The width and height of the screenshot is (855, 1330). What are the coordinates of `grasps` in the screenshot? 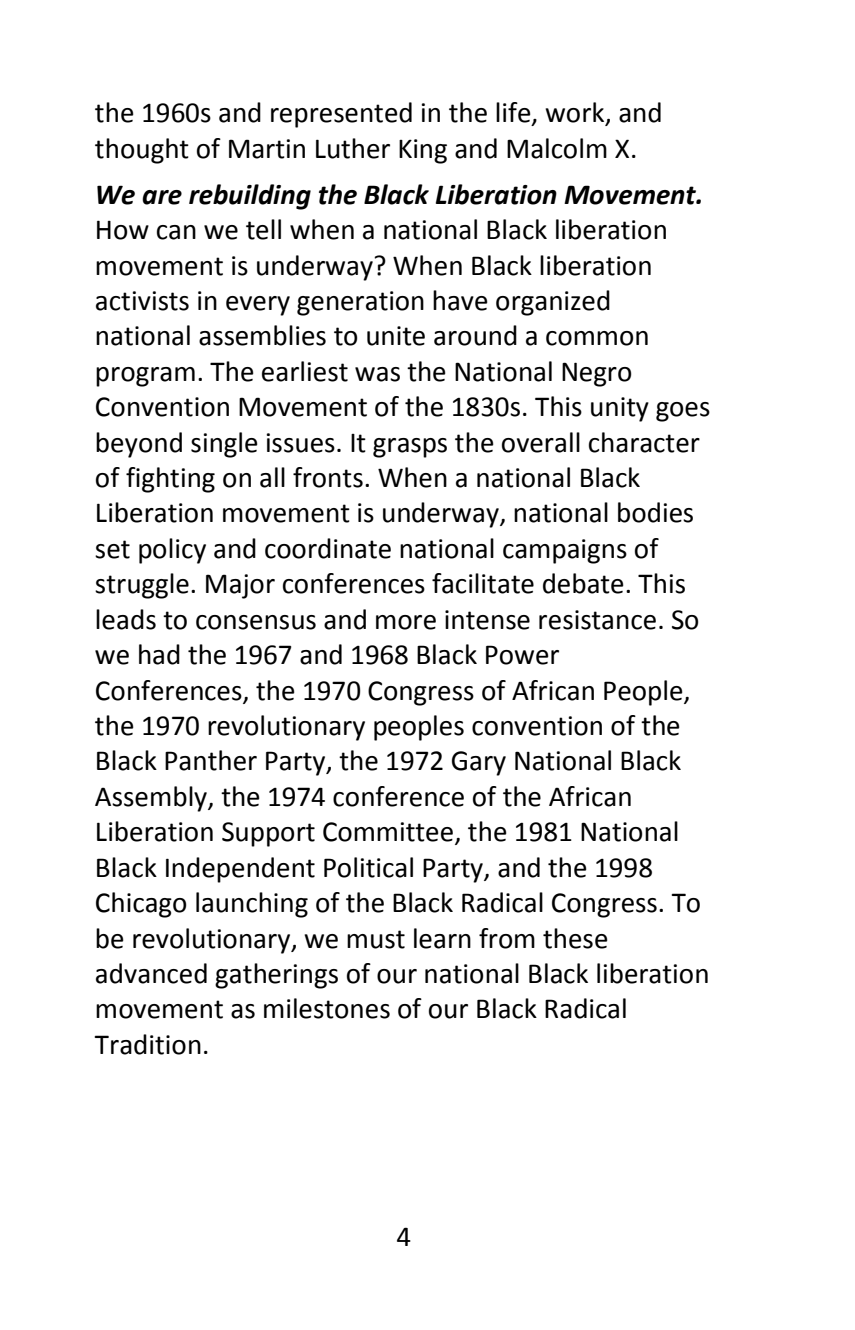 It's located at (410, 448).
